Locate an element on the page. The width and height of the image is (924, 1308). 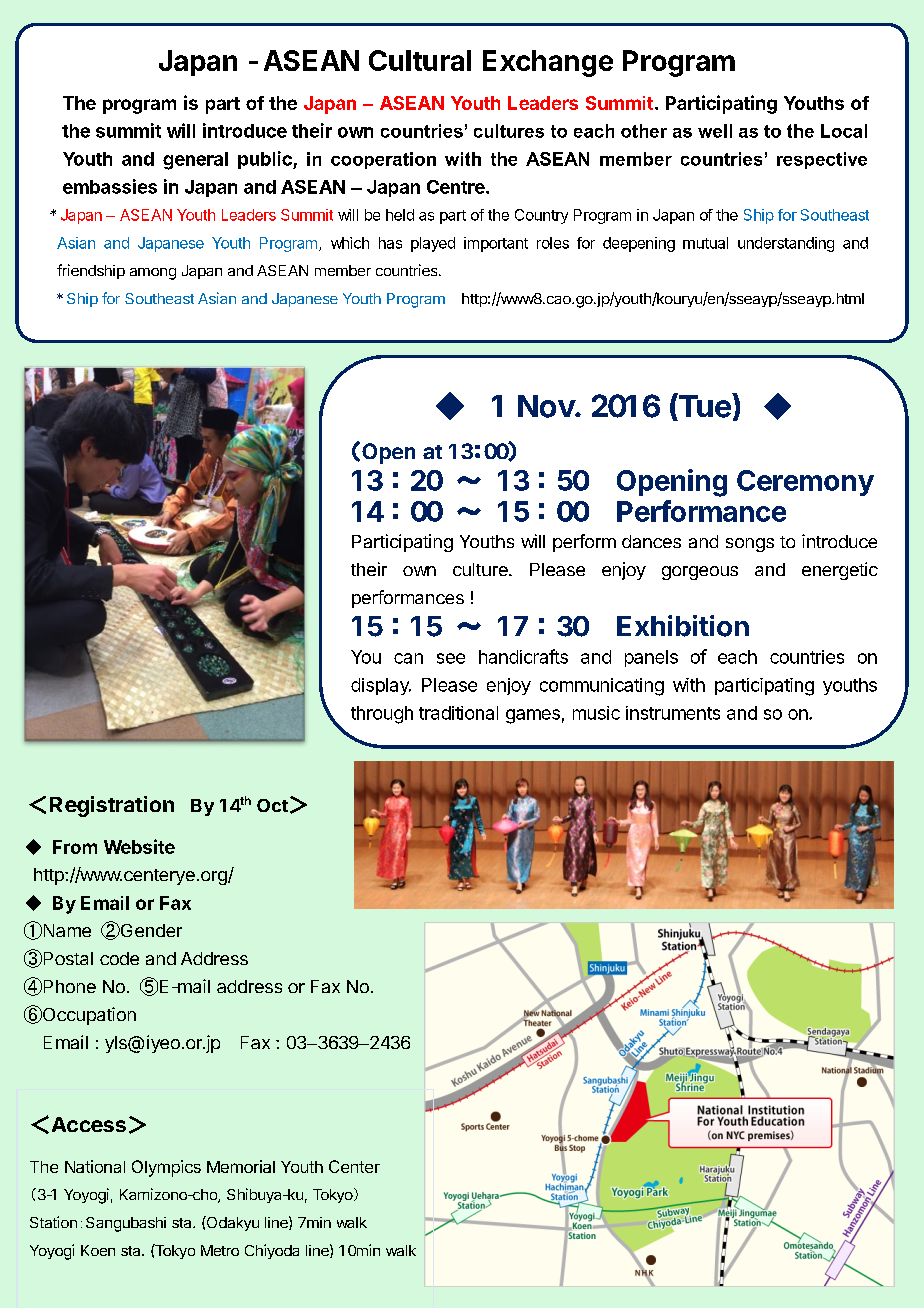
see is located at coordinates (451, 658).
